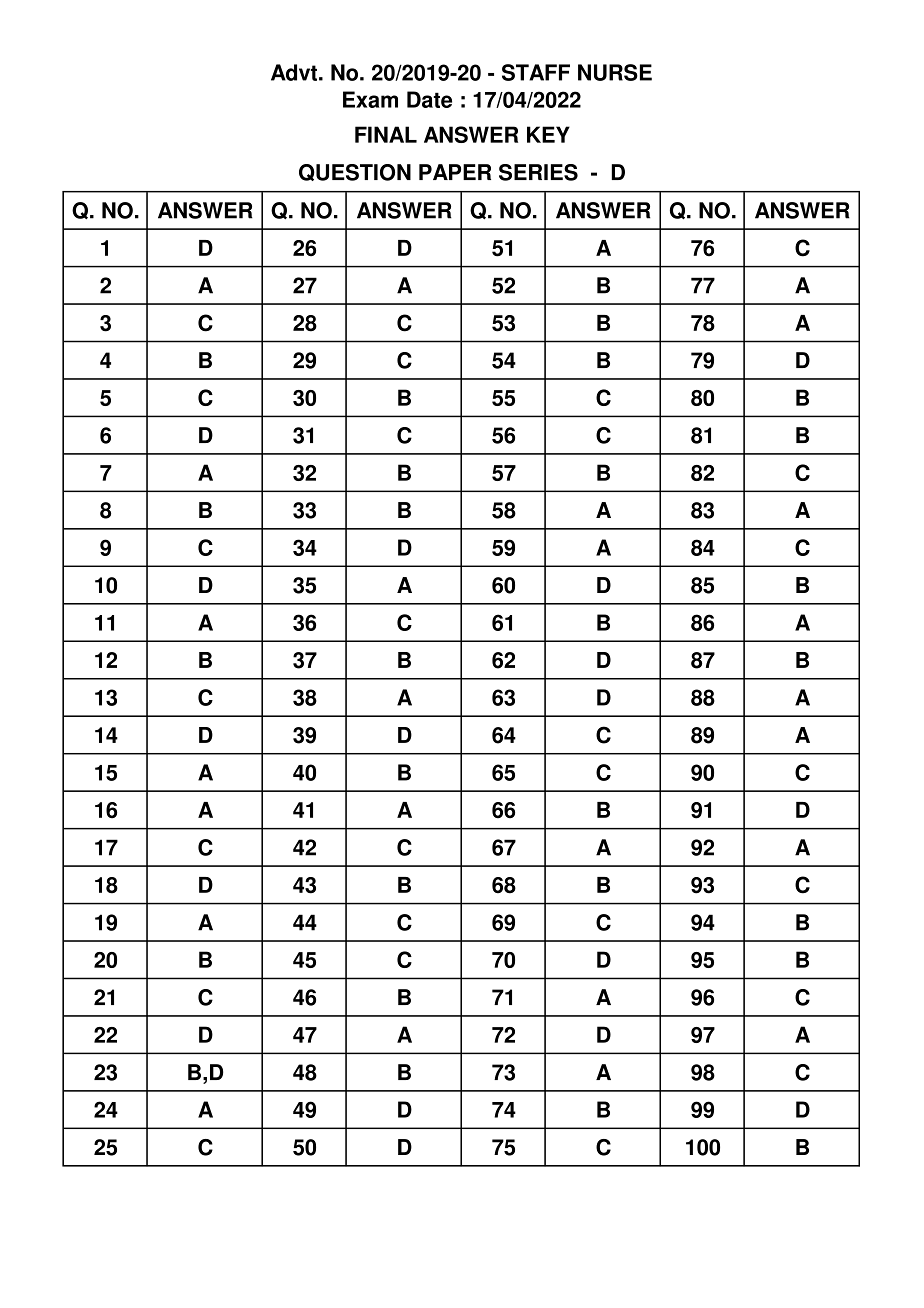 This document has height=1308, width=924. Describe the element at coordinates (536, 72) in the document. I see `STAFF` at that location.
